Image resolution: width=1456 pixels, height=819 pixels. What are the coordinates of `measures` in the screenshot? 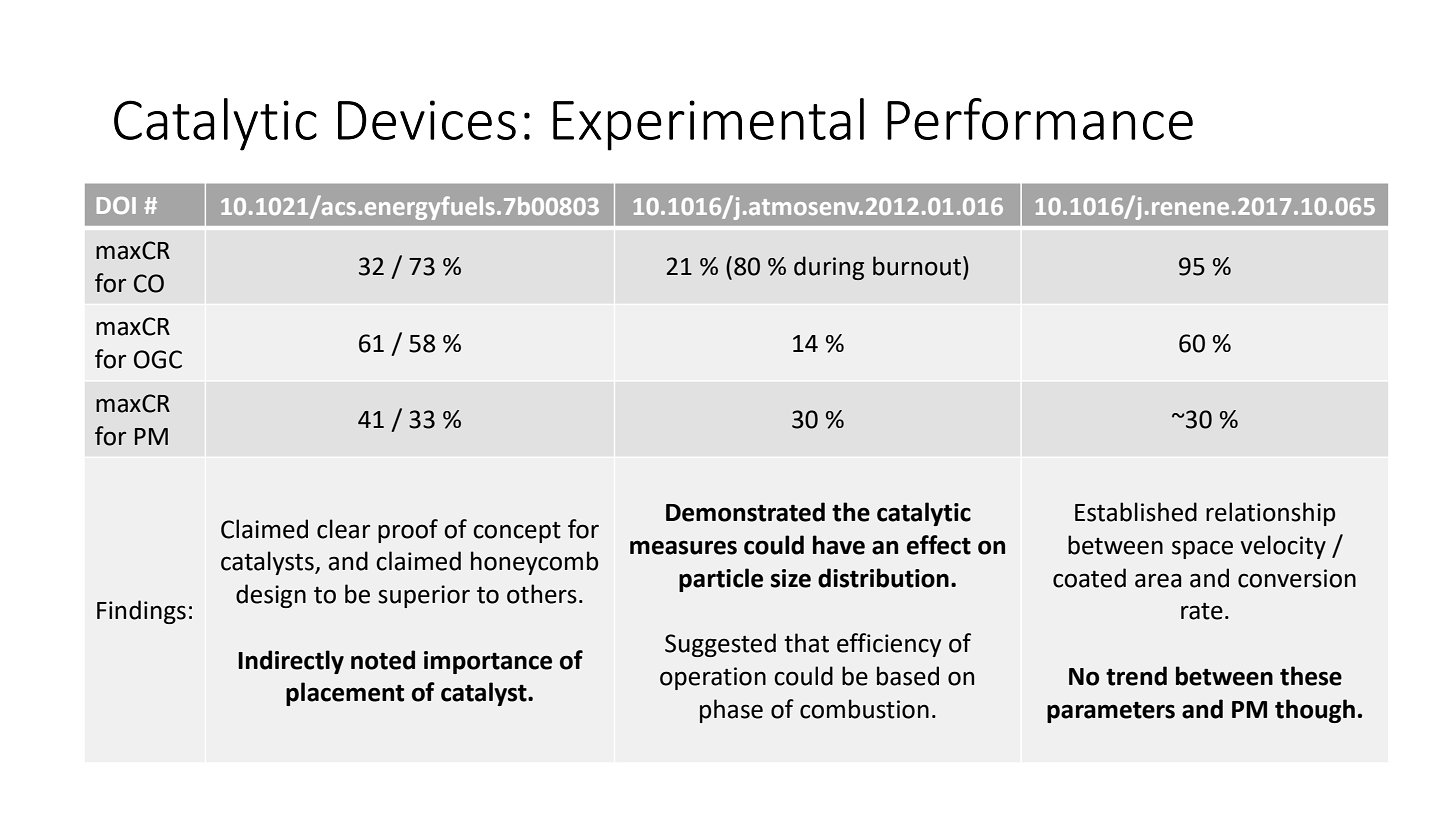 It's located at (683, 547).
